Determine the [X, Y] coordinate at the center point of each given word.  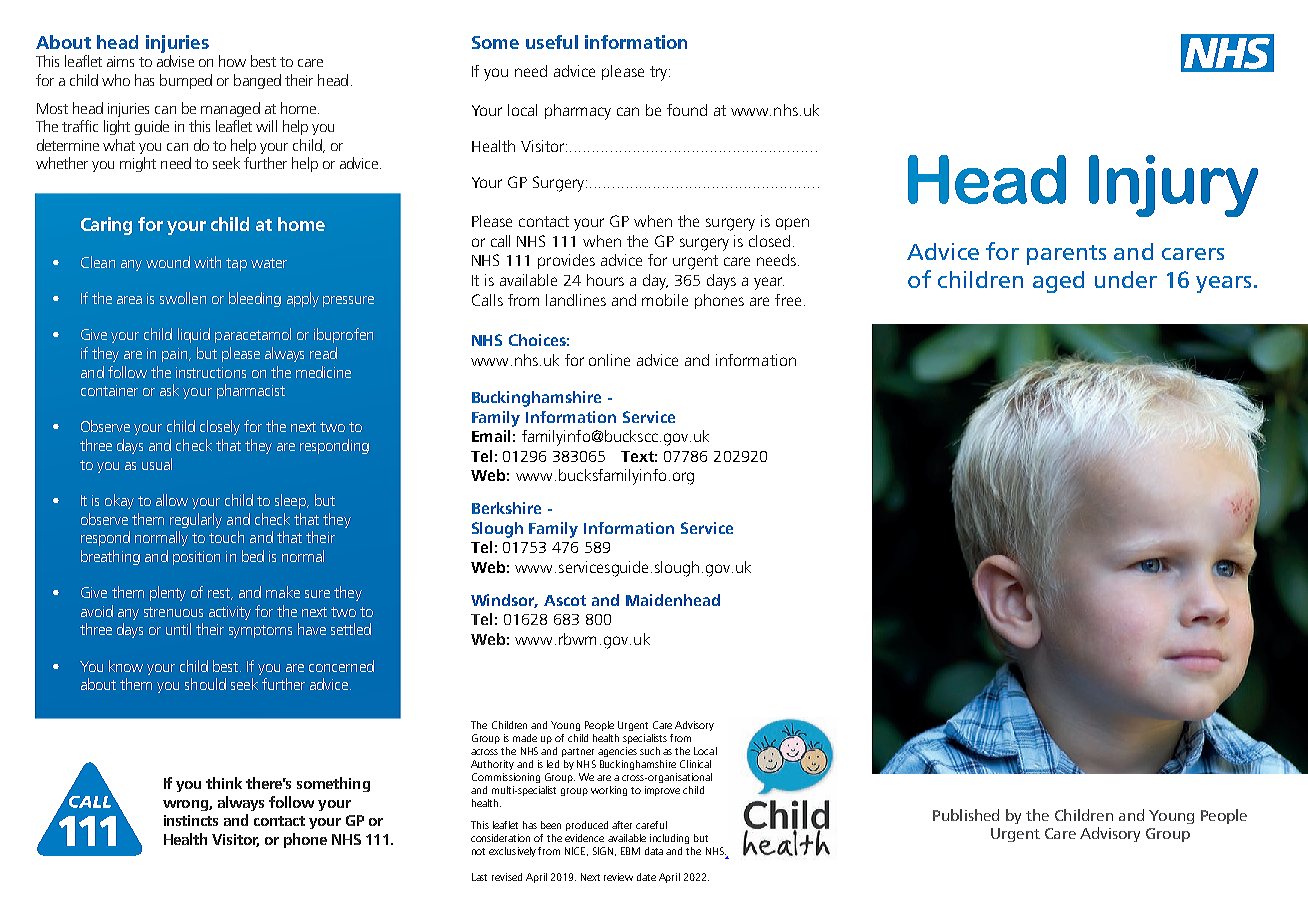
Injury [1173, 186]
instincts [191, 820]
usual [157, 464]
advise [175, 61]
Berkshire [506, 508]
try [660, 73]
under [1126, 279]
